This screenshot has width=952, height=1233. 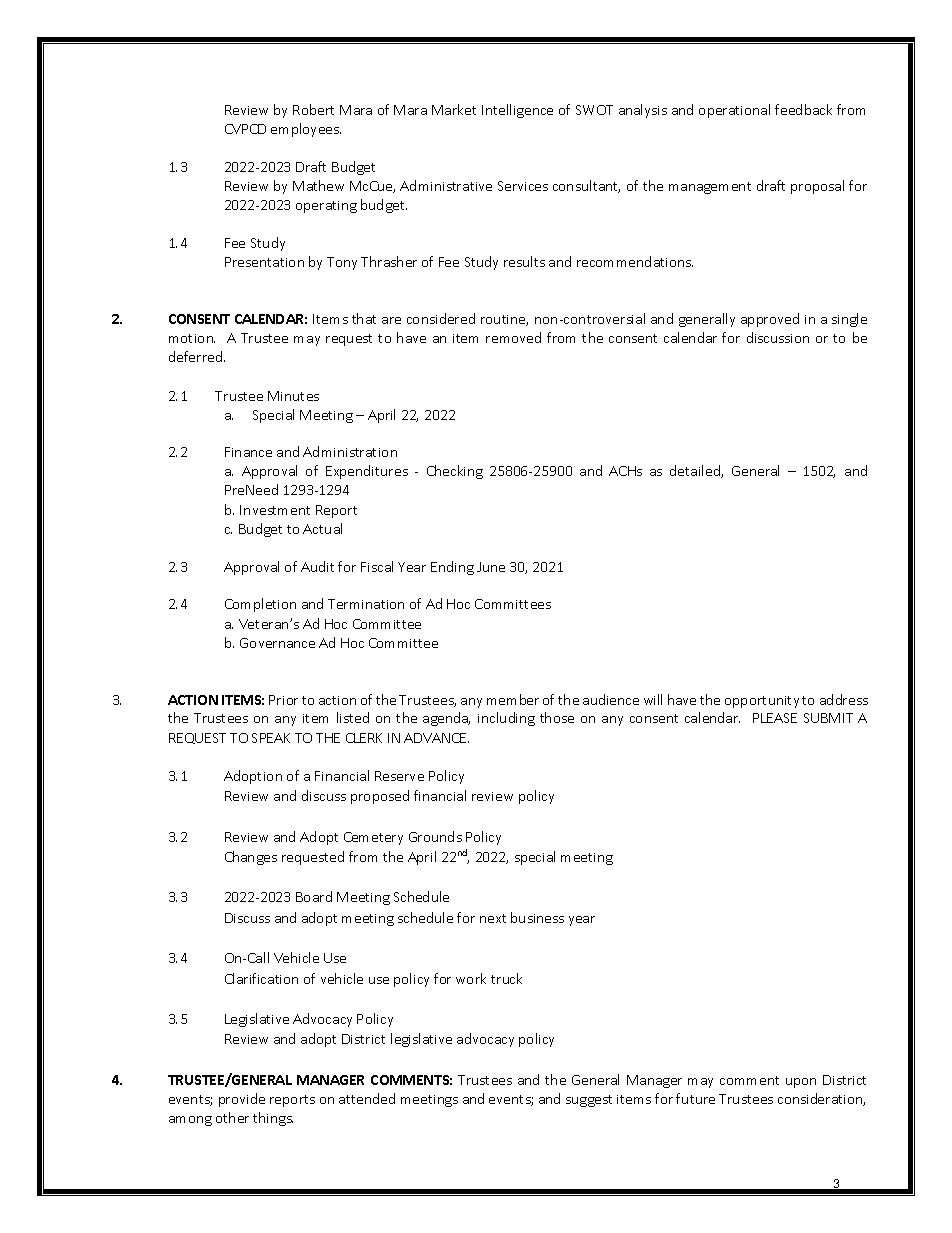 What do you see at coordinates (260, 605) in the screenshot?
I see `Completion` at bounding box center [260, 605].
